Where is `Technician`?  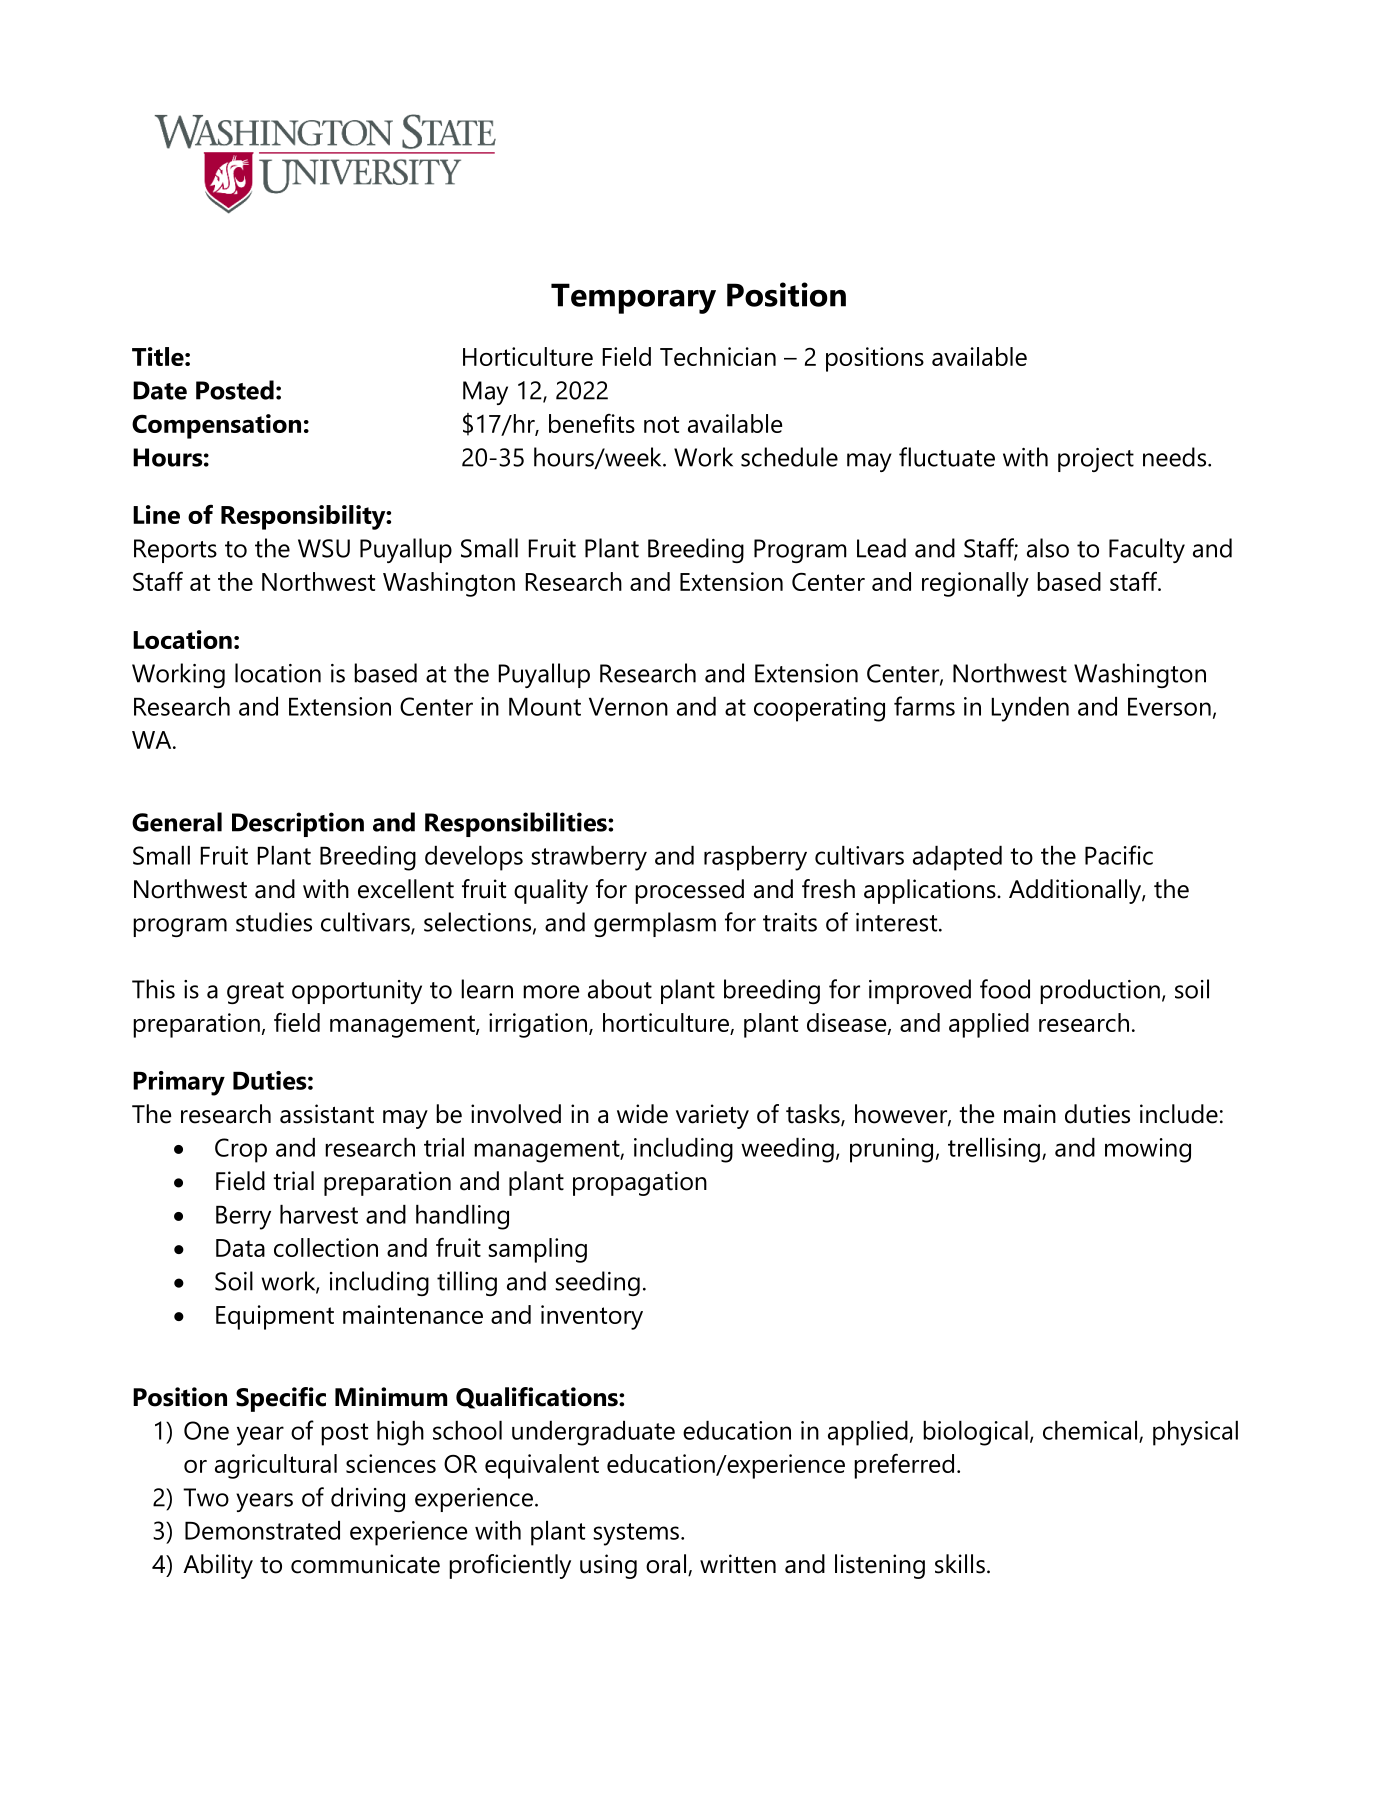
Technician is located at coordinates (718, 356).
